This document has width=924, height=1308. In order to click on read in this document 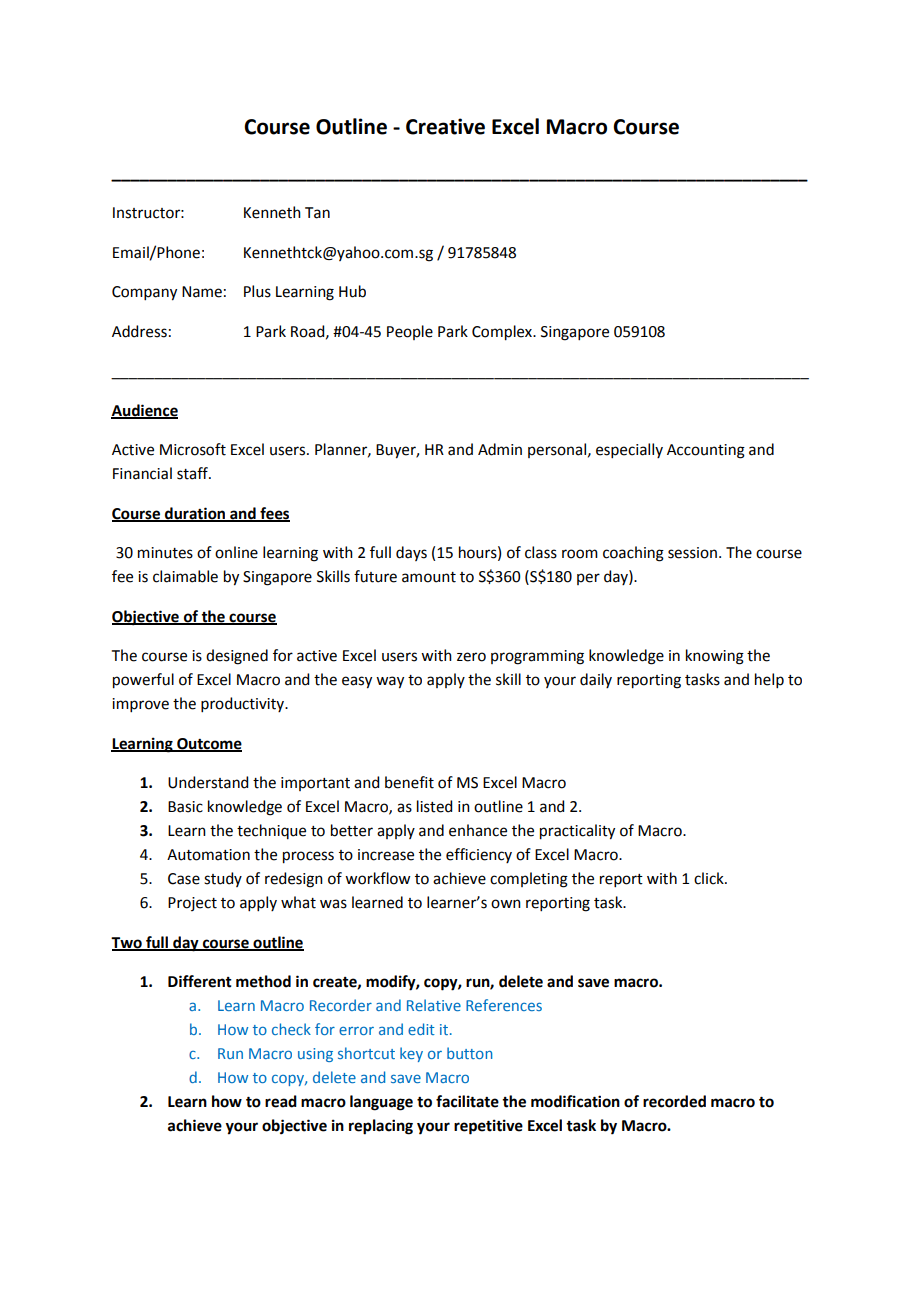, I will do `click(281, 1101)`.
